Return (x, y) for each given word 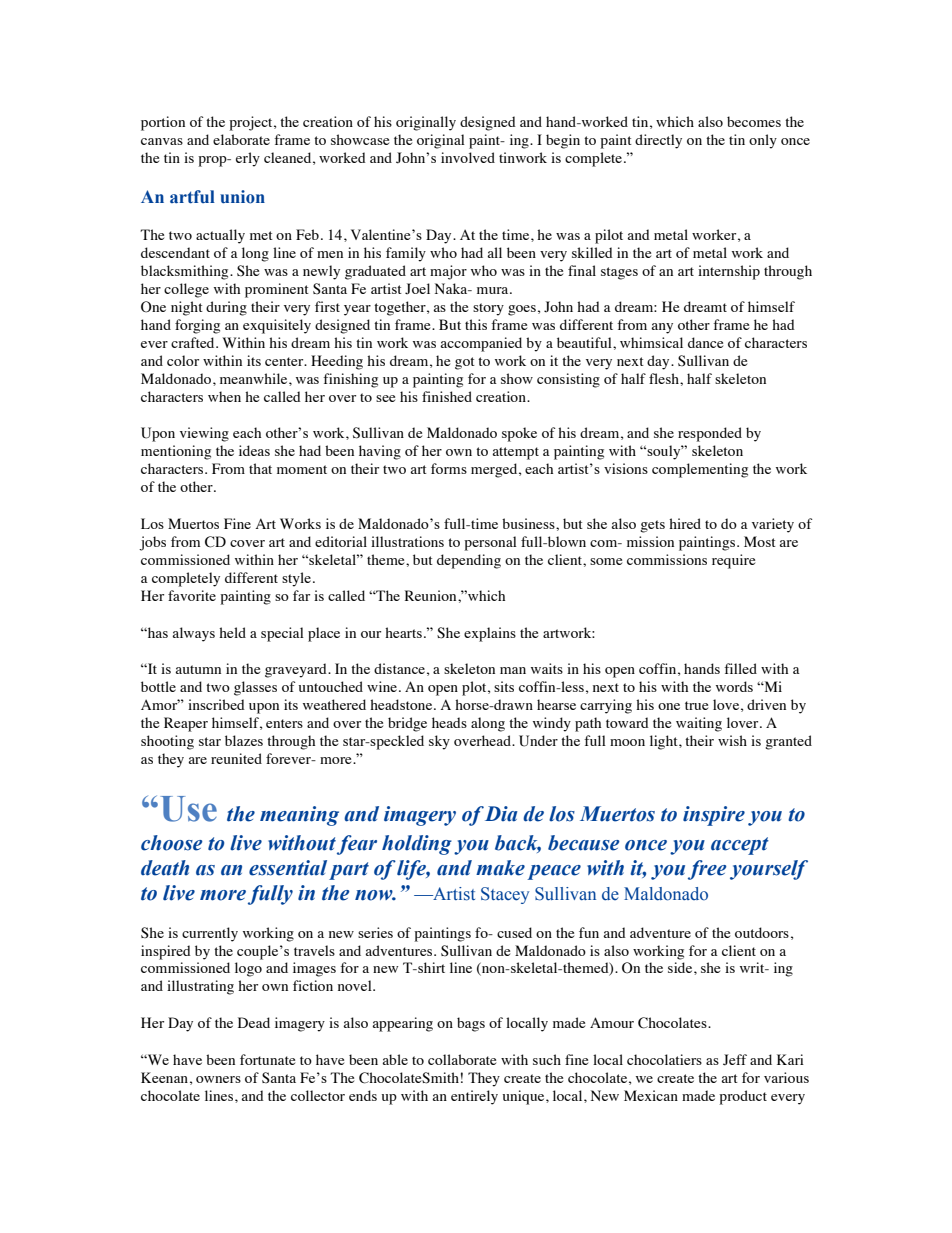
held (232, 632)
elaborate (241, 139)
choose (172, 843)
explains (490, 634)
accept (740, 846)
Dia (501, 814)
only (763, 141)
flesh (665, 378)
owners (218, 1079)
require (733, 561)
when (224, 396)
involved (468, 157)
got (465, 363)
